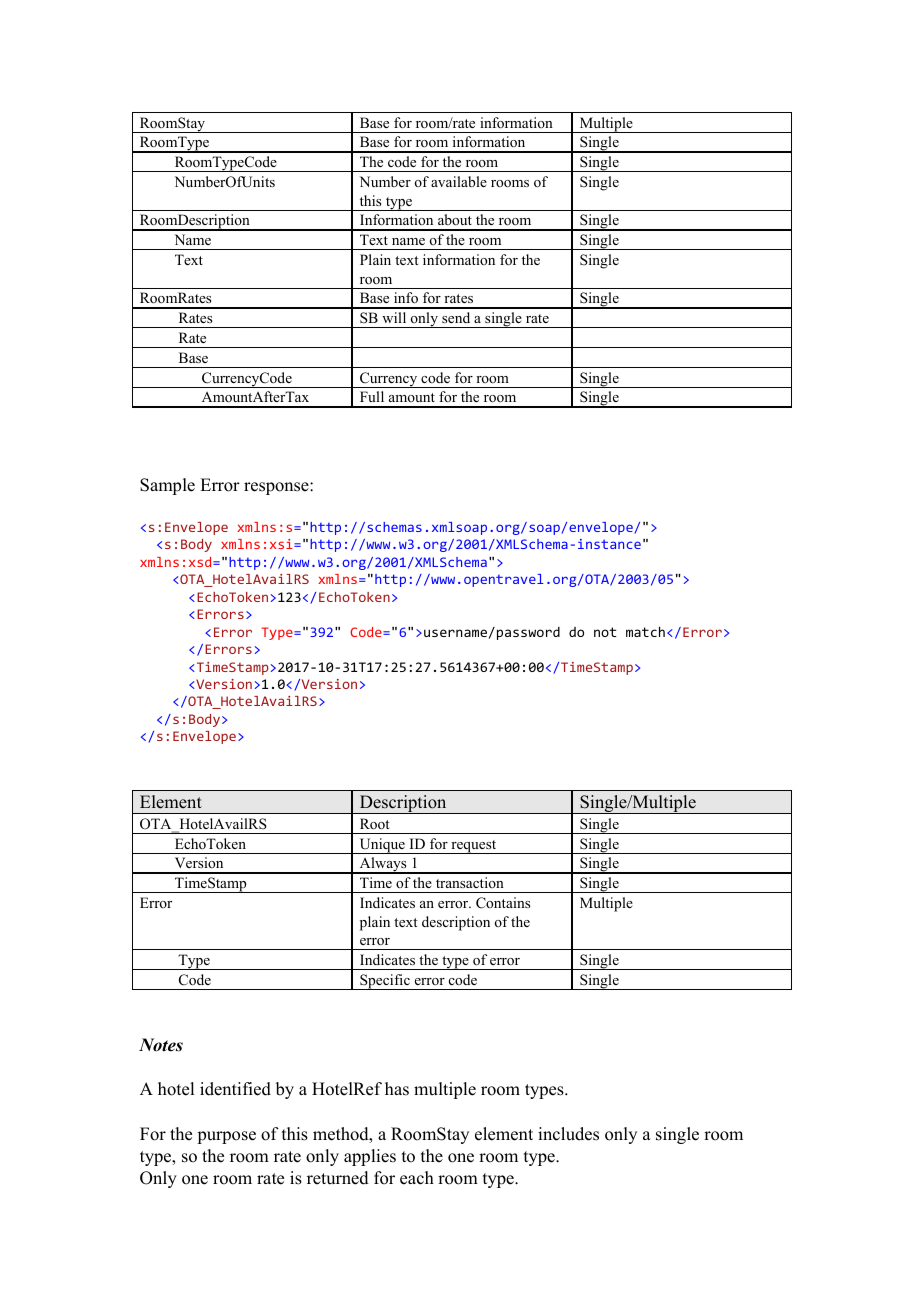  Describe the element at coordinates (382, 846) in the document. I see `Unique` at that location.
